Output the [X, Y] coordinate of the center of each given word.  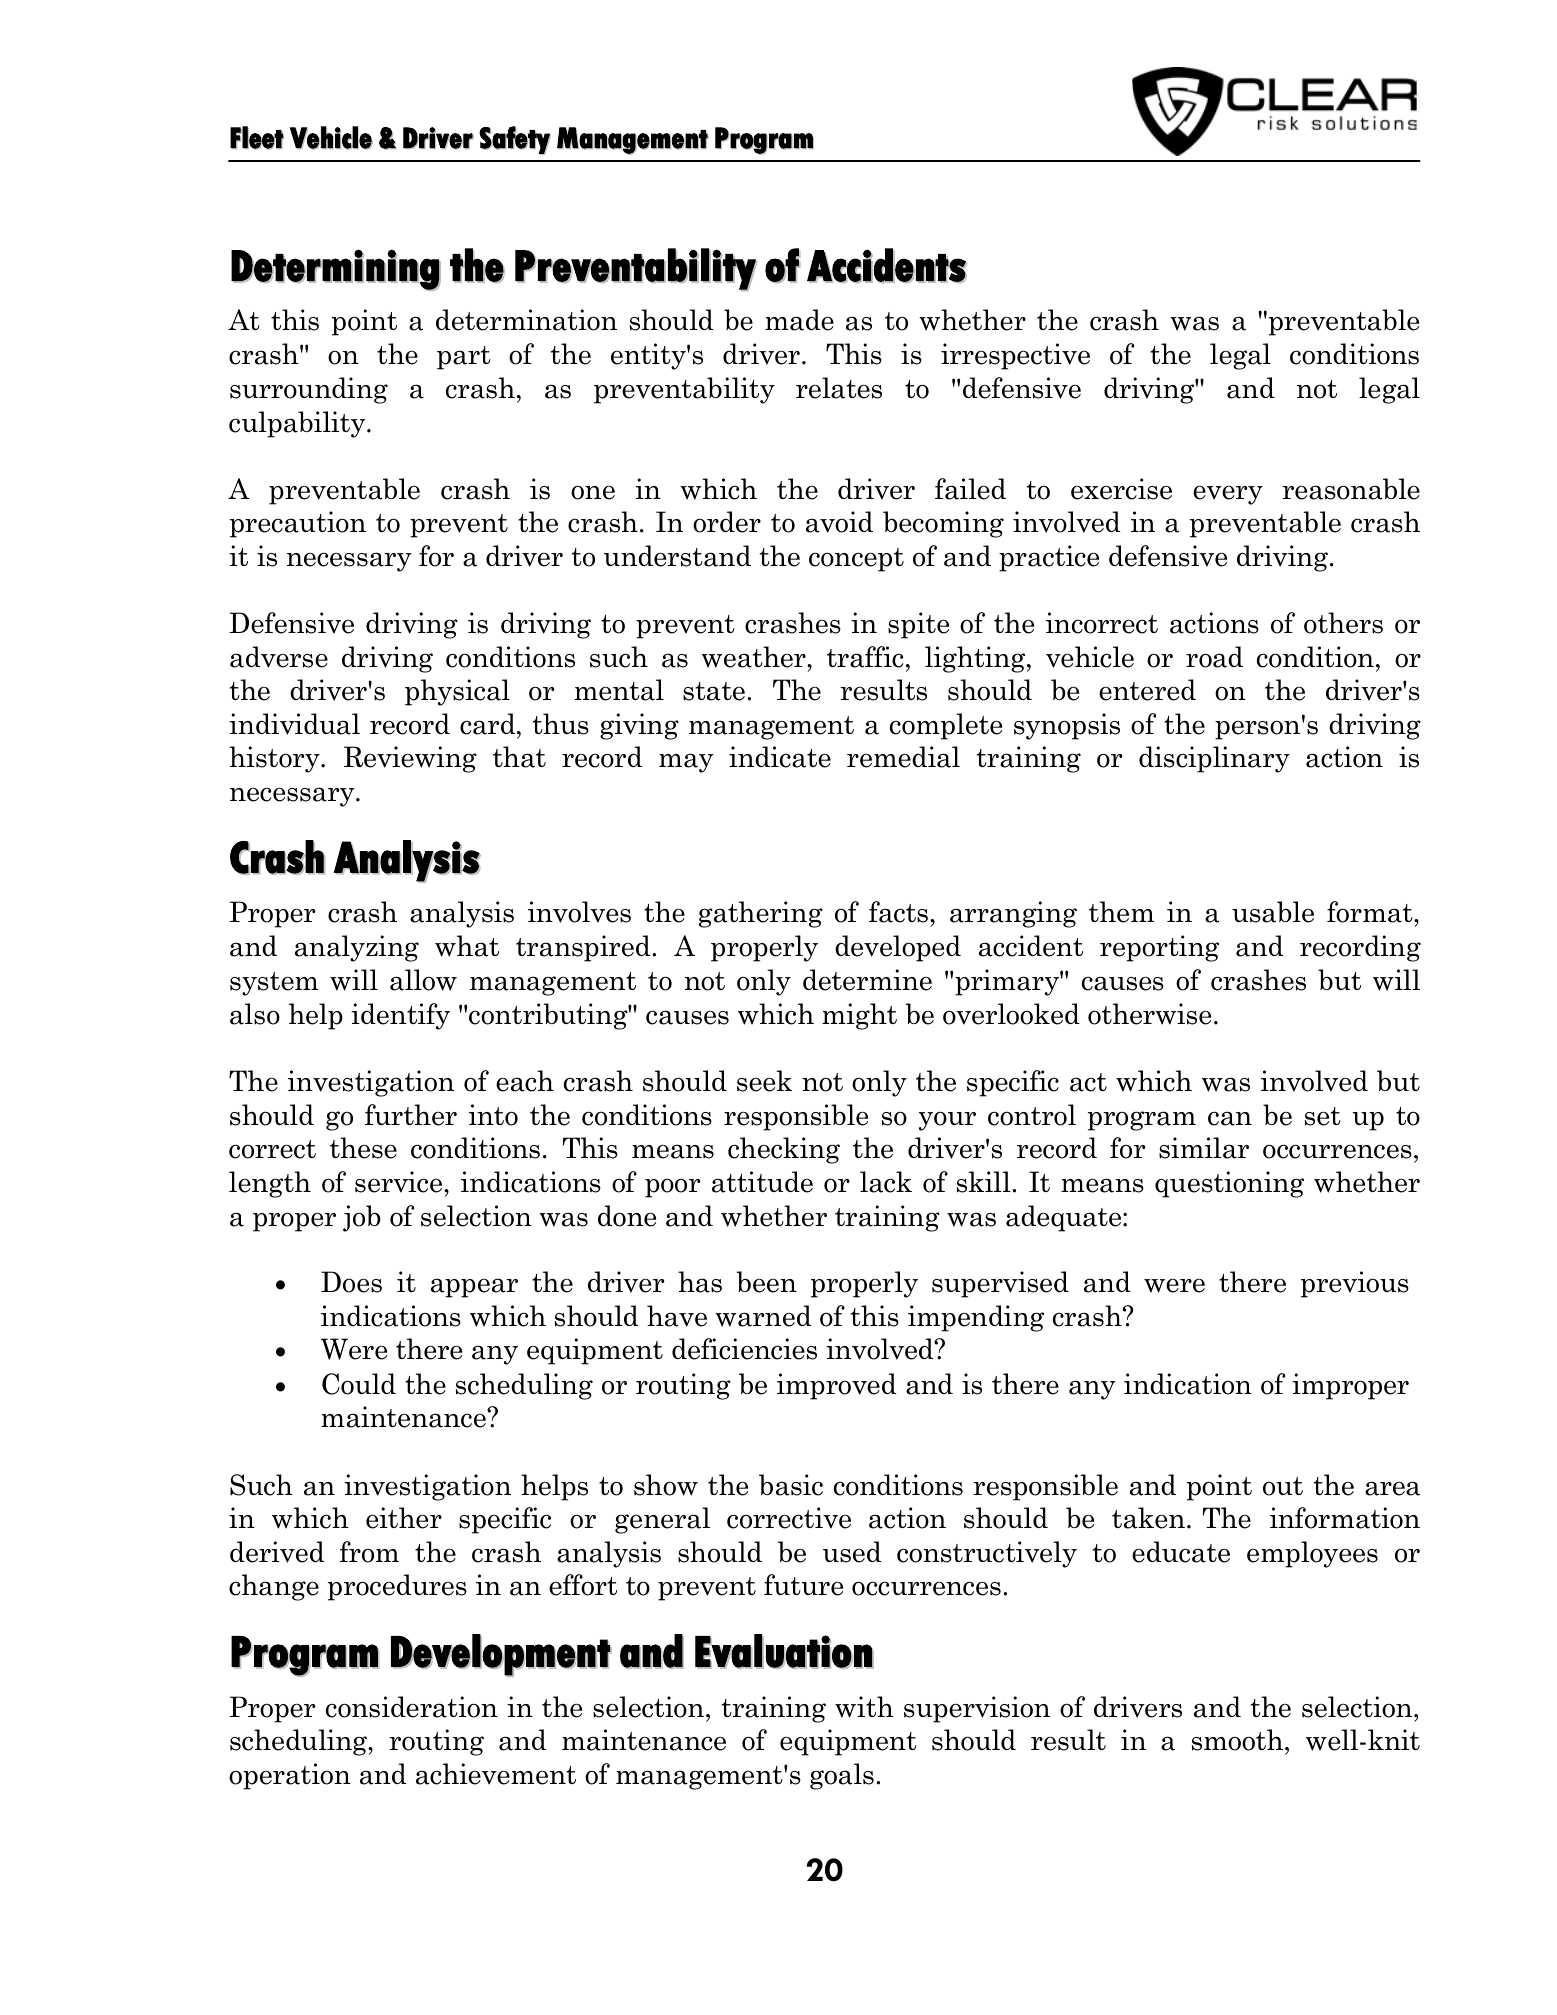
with [864, 1707]
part [464, 358]
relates [839, 388]
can [1230, 1118]
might [859, 1016]
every [1228, 495]
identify [400, 1016]
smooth [1239, 1740]
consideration [412, 1707]
